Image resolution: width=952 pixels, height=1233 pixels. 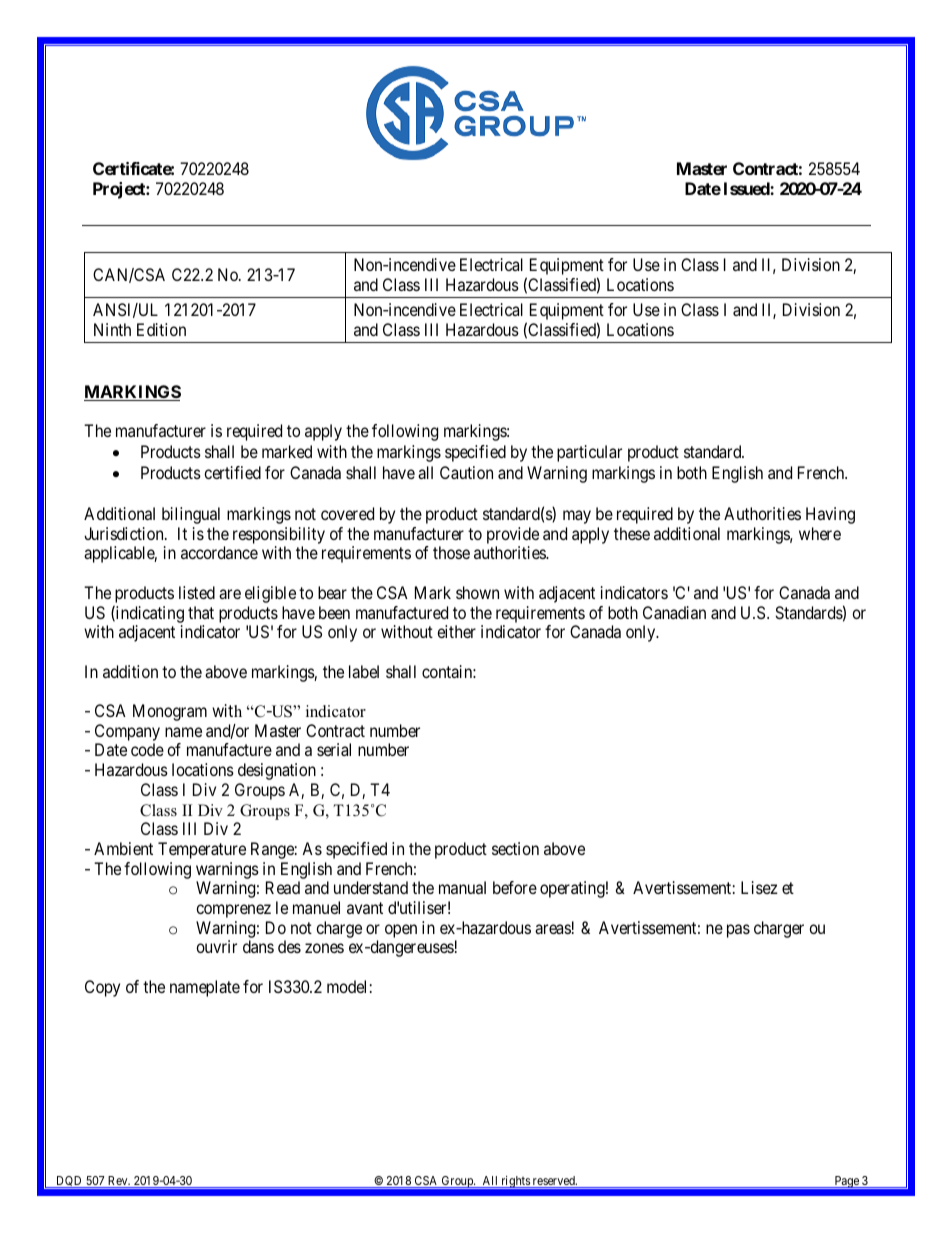 What do you see at coordinates (232, 472) in the document?
I see `certified` at bounding box center [232, 472].
